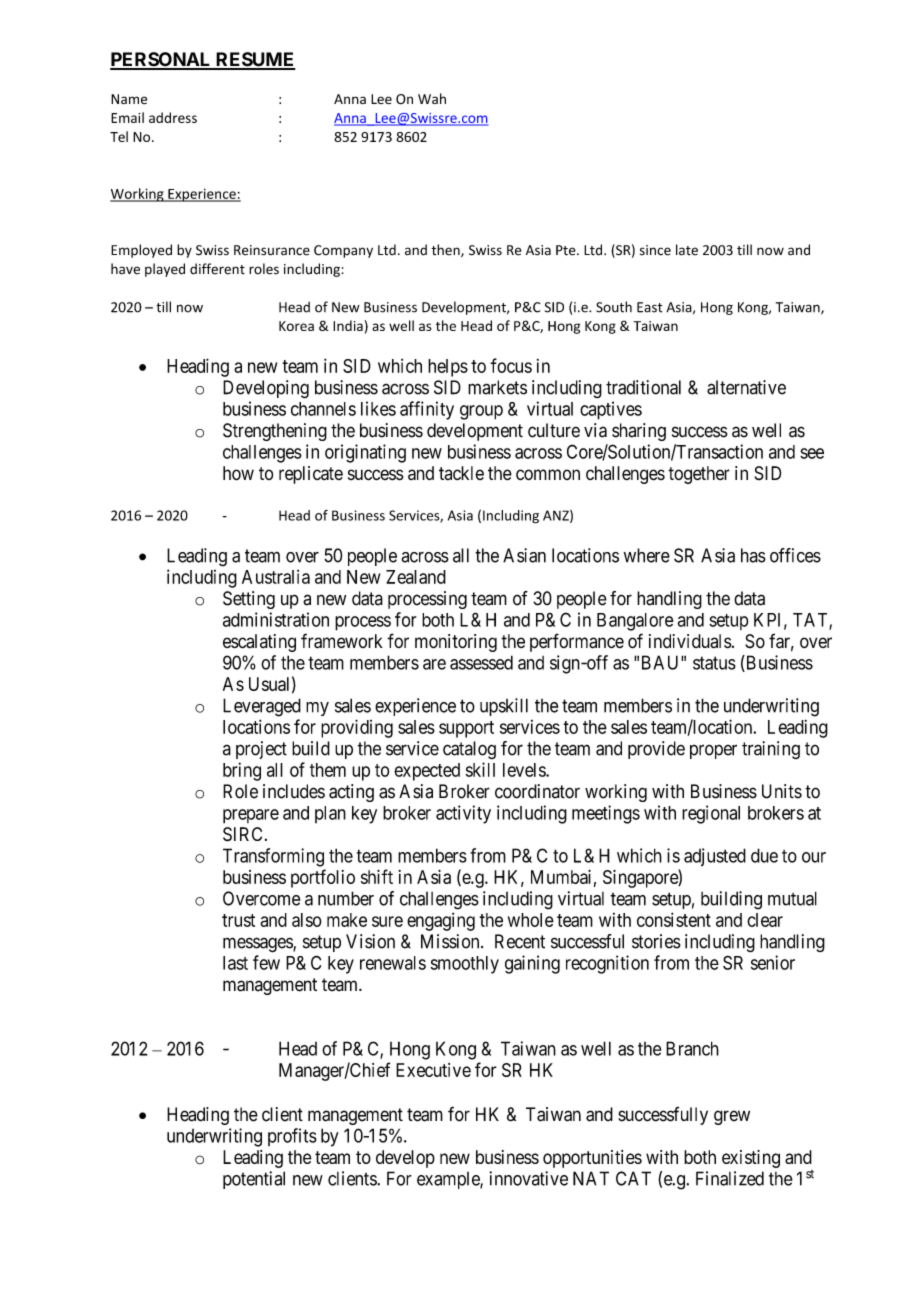  Describe the element at coordinates (753, 555) in the document. I see `has` at that location.
